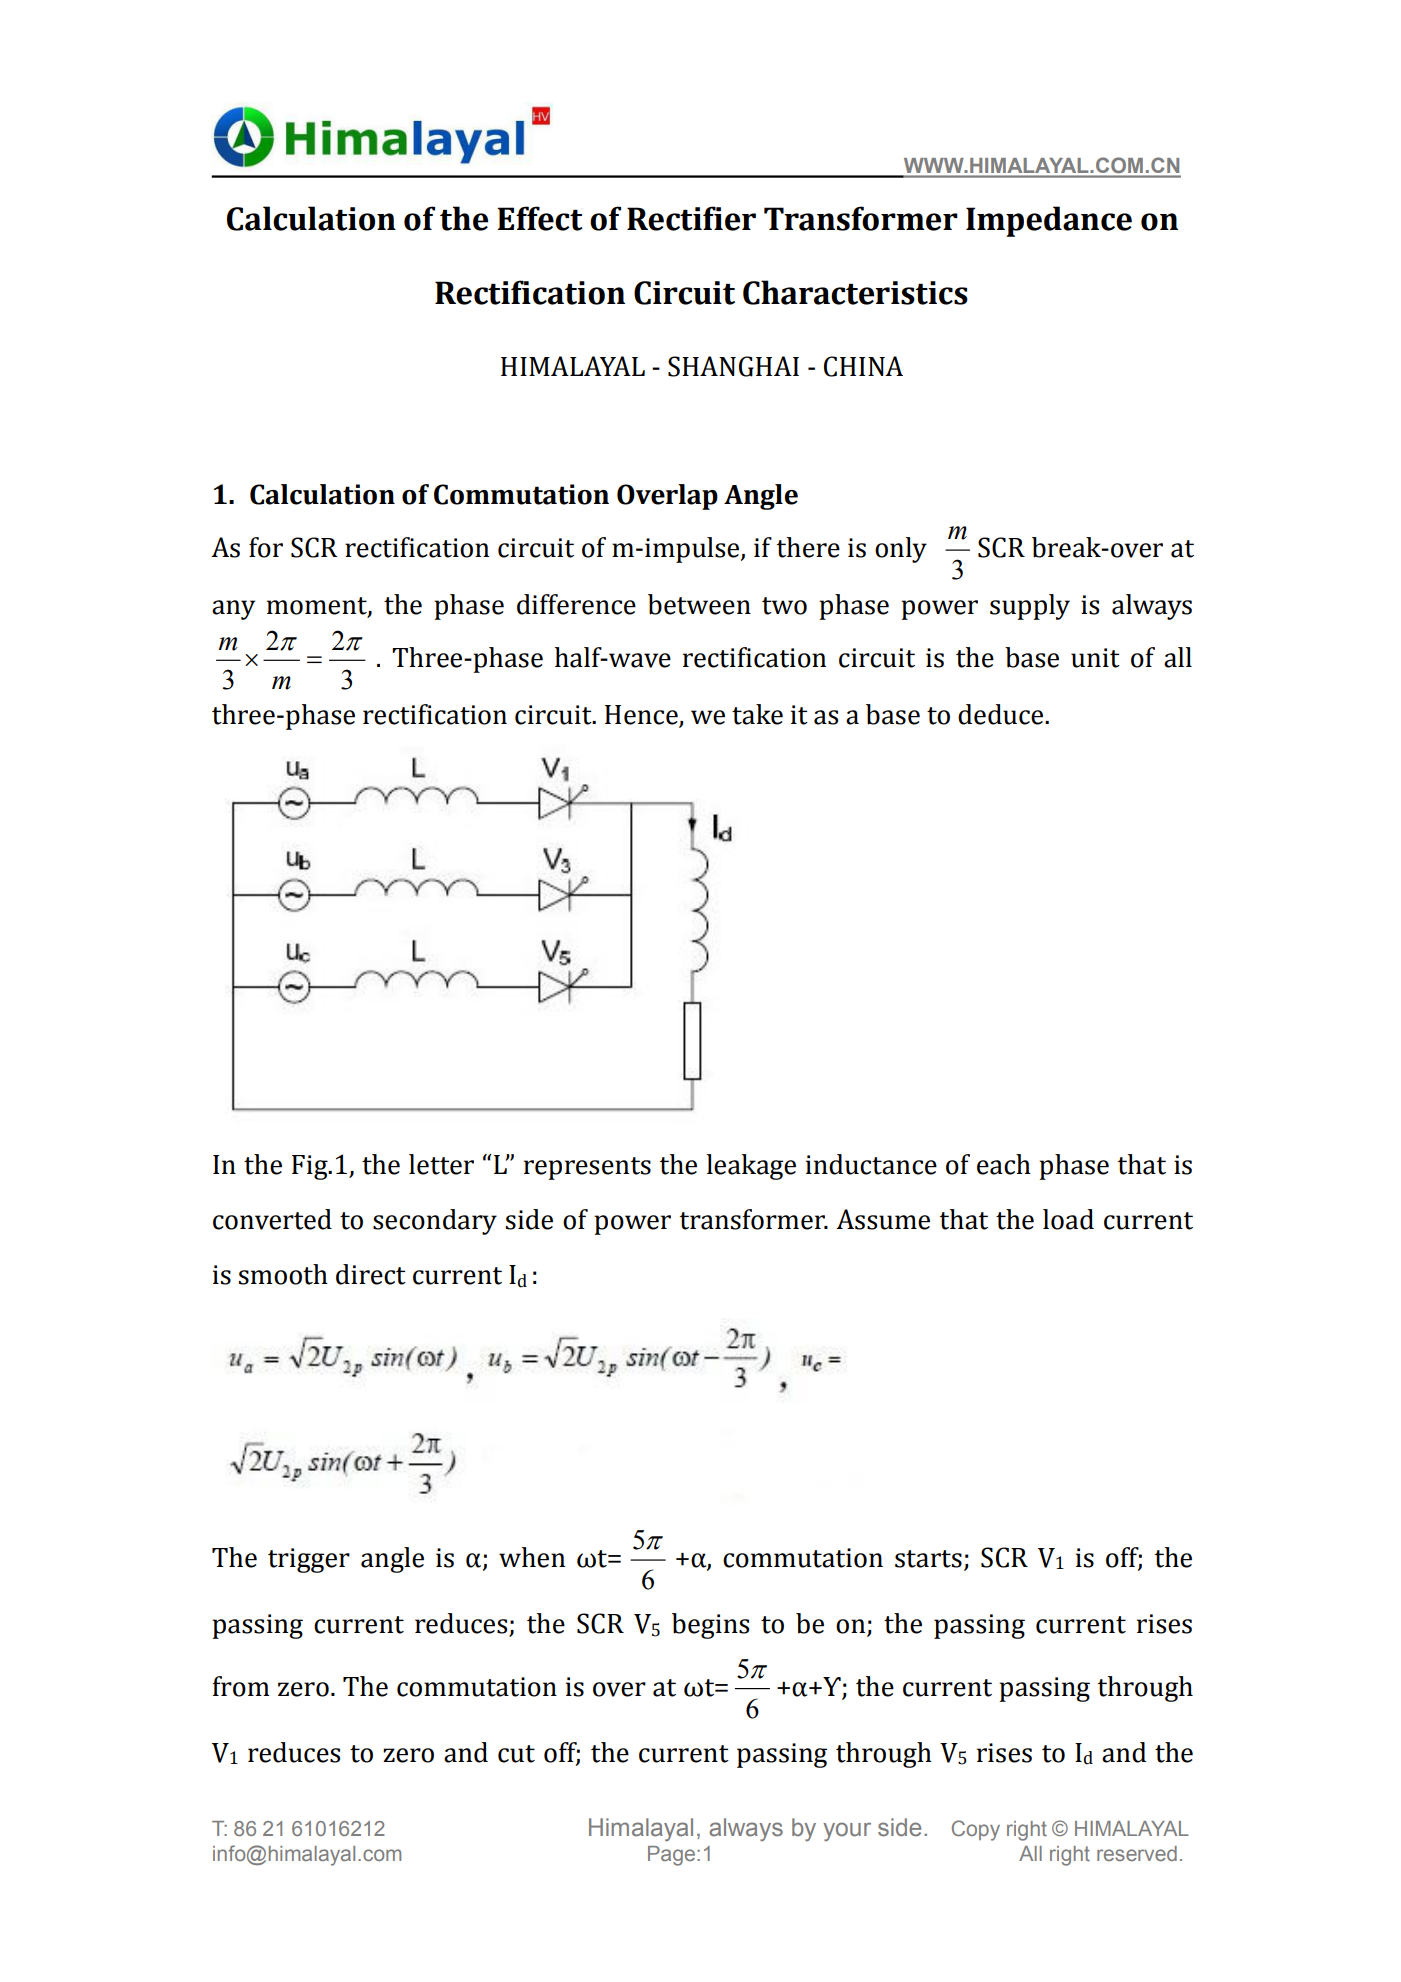 The width and height of the screenshot is (1401, 1982). Describe the element at coordinates (976, 1830) in the screenshot. I see `Copy` at that location.
